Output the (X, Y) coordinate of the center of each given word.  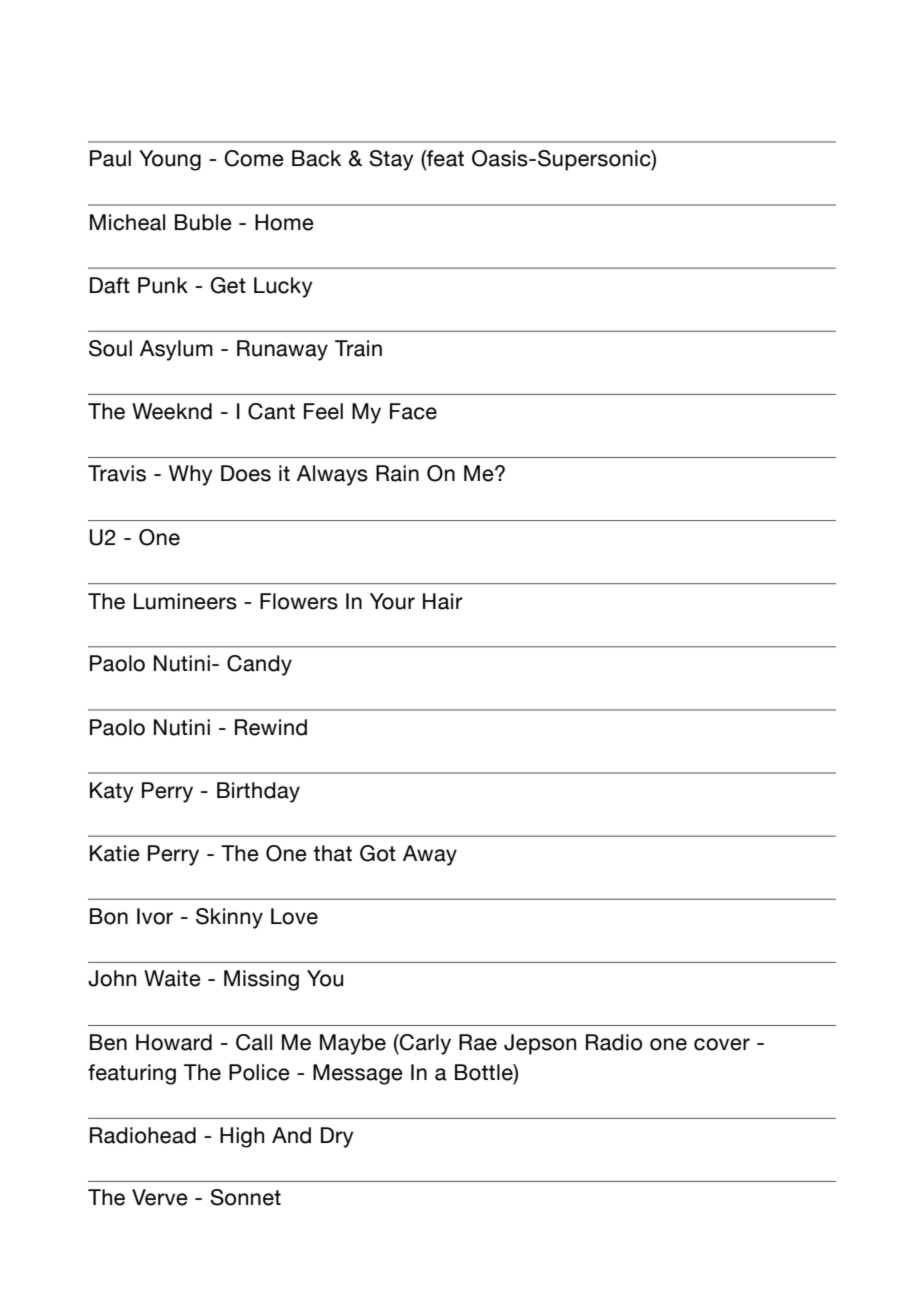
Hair (443, 601)
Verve (160, 1197)
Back (316, 158)
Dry (337, 1137)
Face (413, 411)
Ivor (155, 916)
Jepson (540, 1044)
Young (170, 160)
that (332, 853)
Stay (391, 160)
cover (722, 1044)
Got (378, 853)
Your (392, 601)
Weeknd (172, 411)
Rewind (271, 727)
